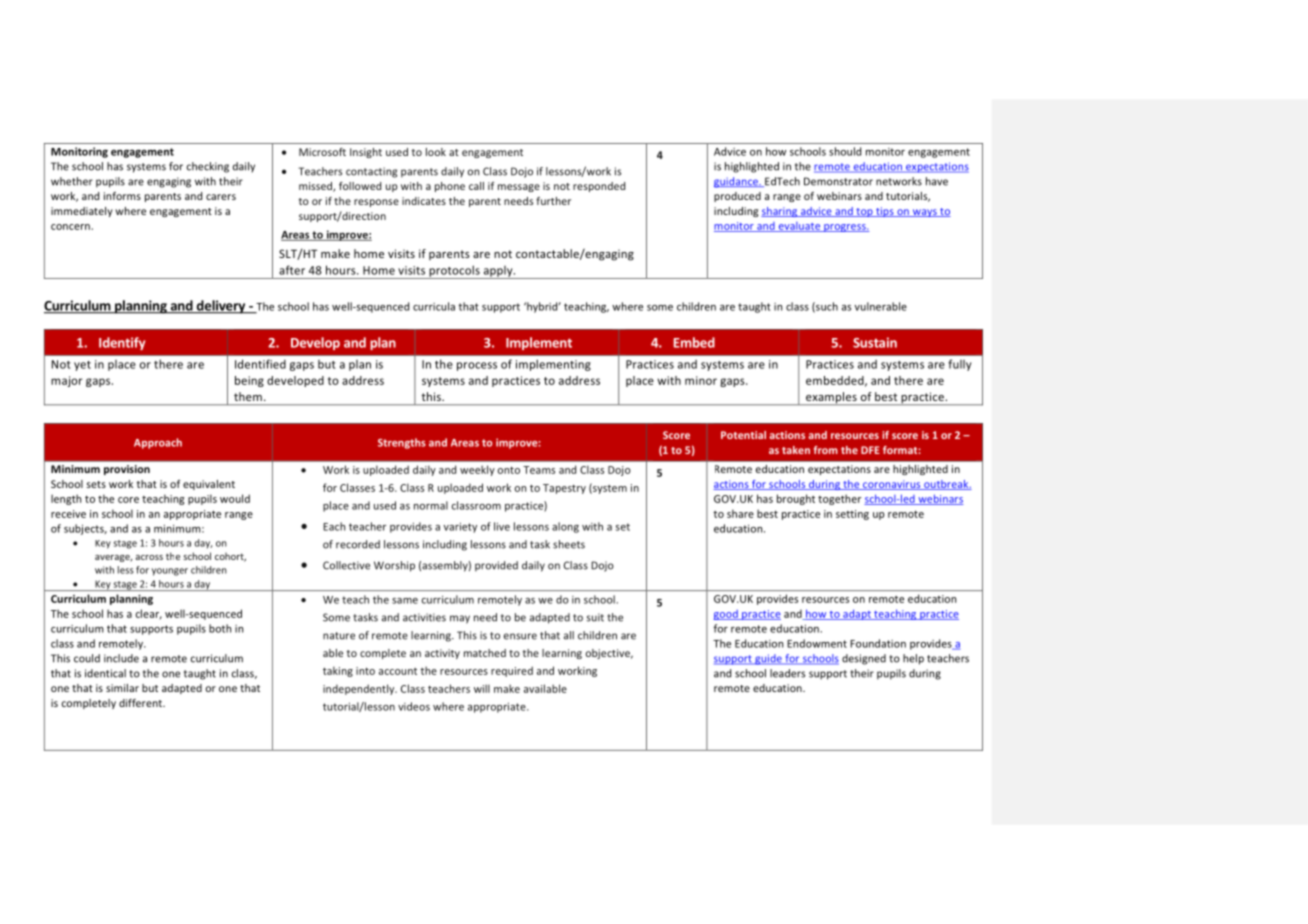  Describe the element at coordinates (787, 673) in the page. I see `leaders` at that location.
